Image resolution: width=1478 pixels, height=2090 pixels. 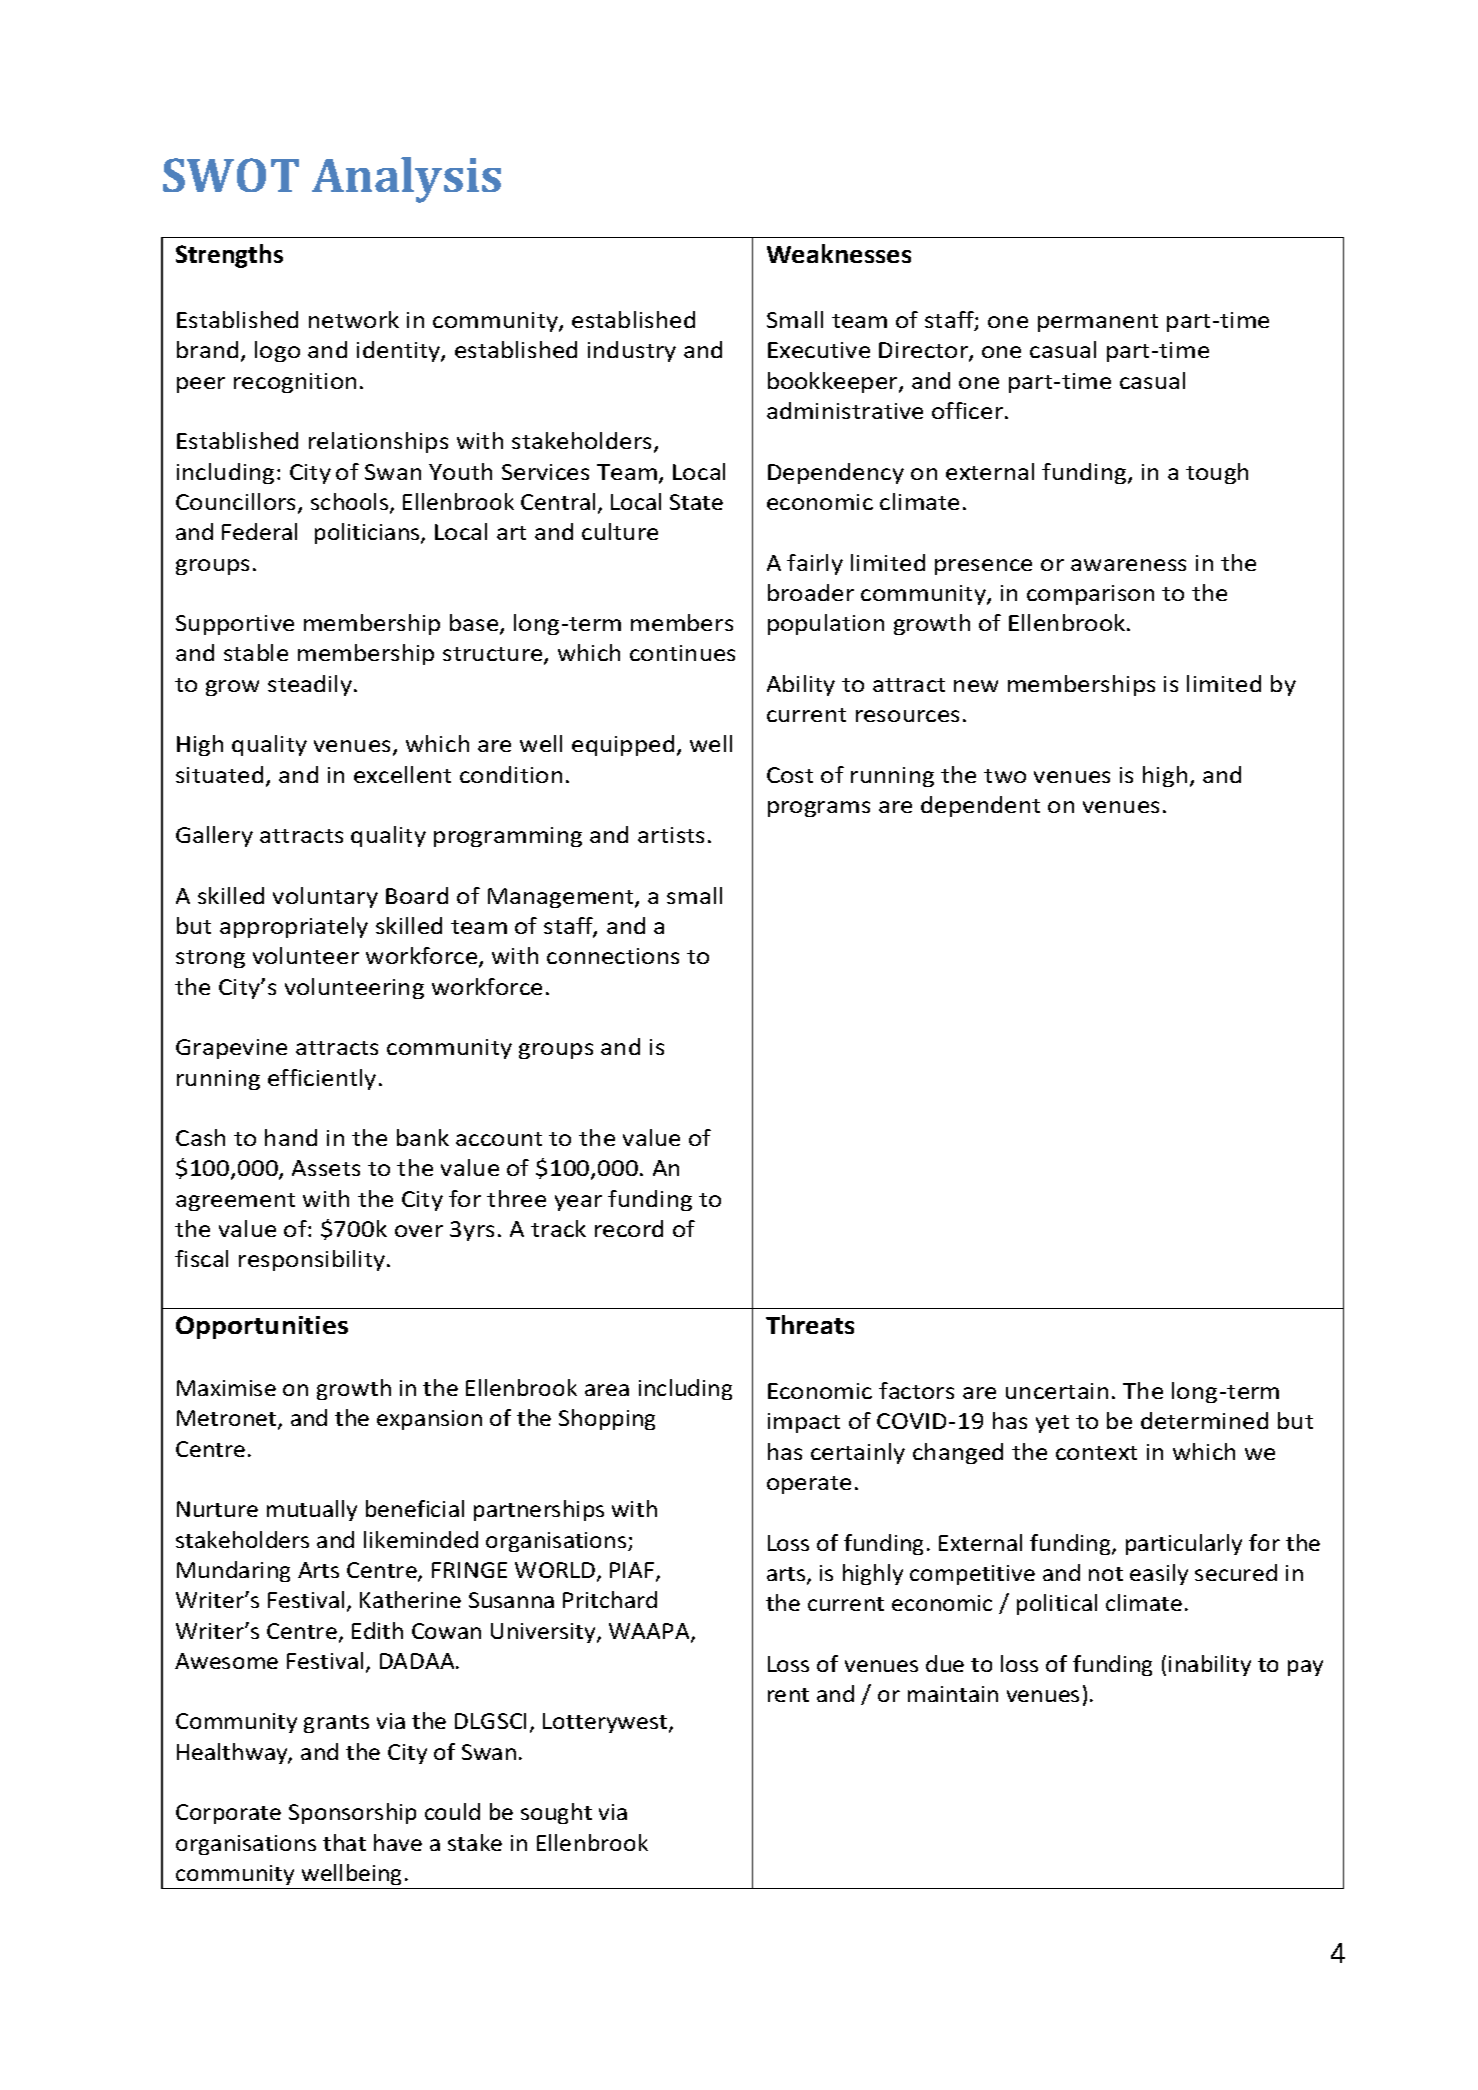 I want to click on Cost, so click(x=790, y=775).
